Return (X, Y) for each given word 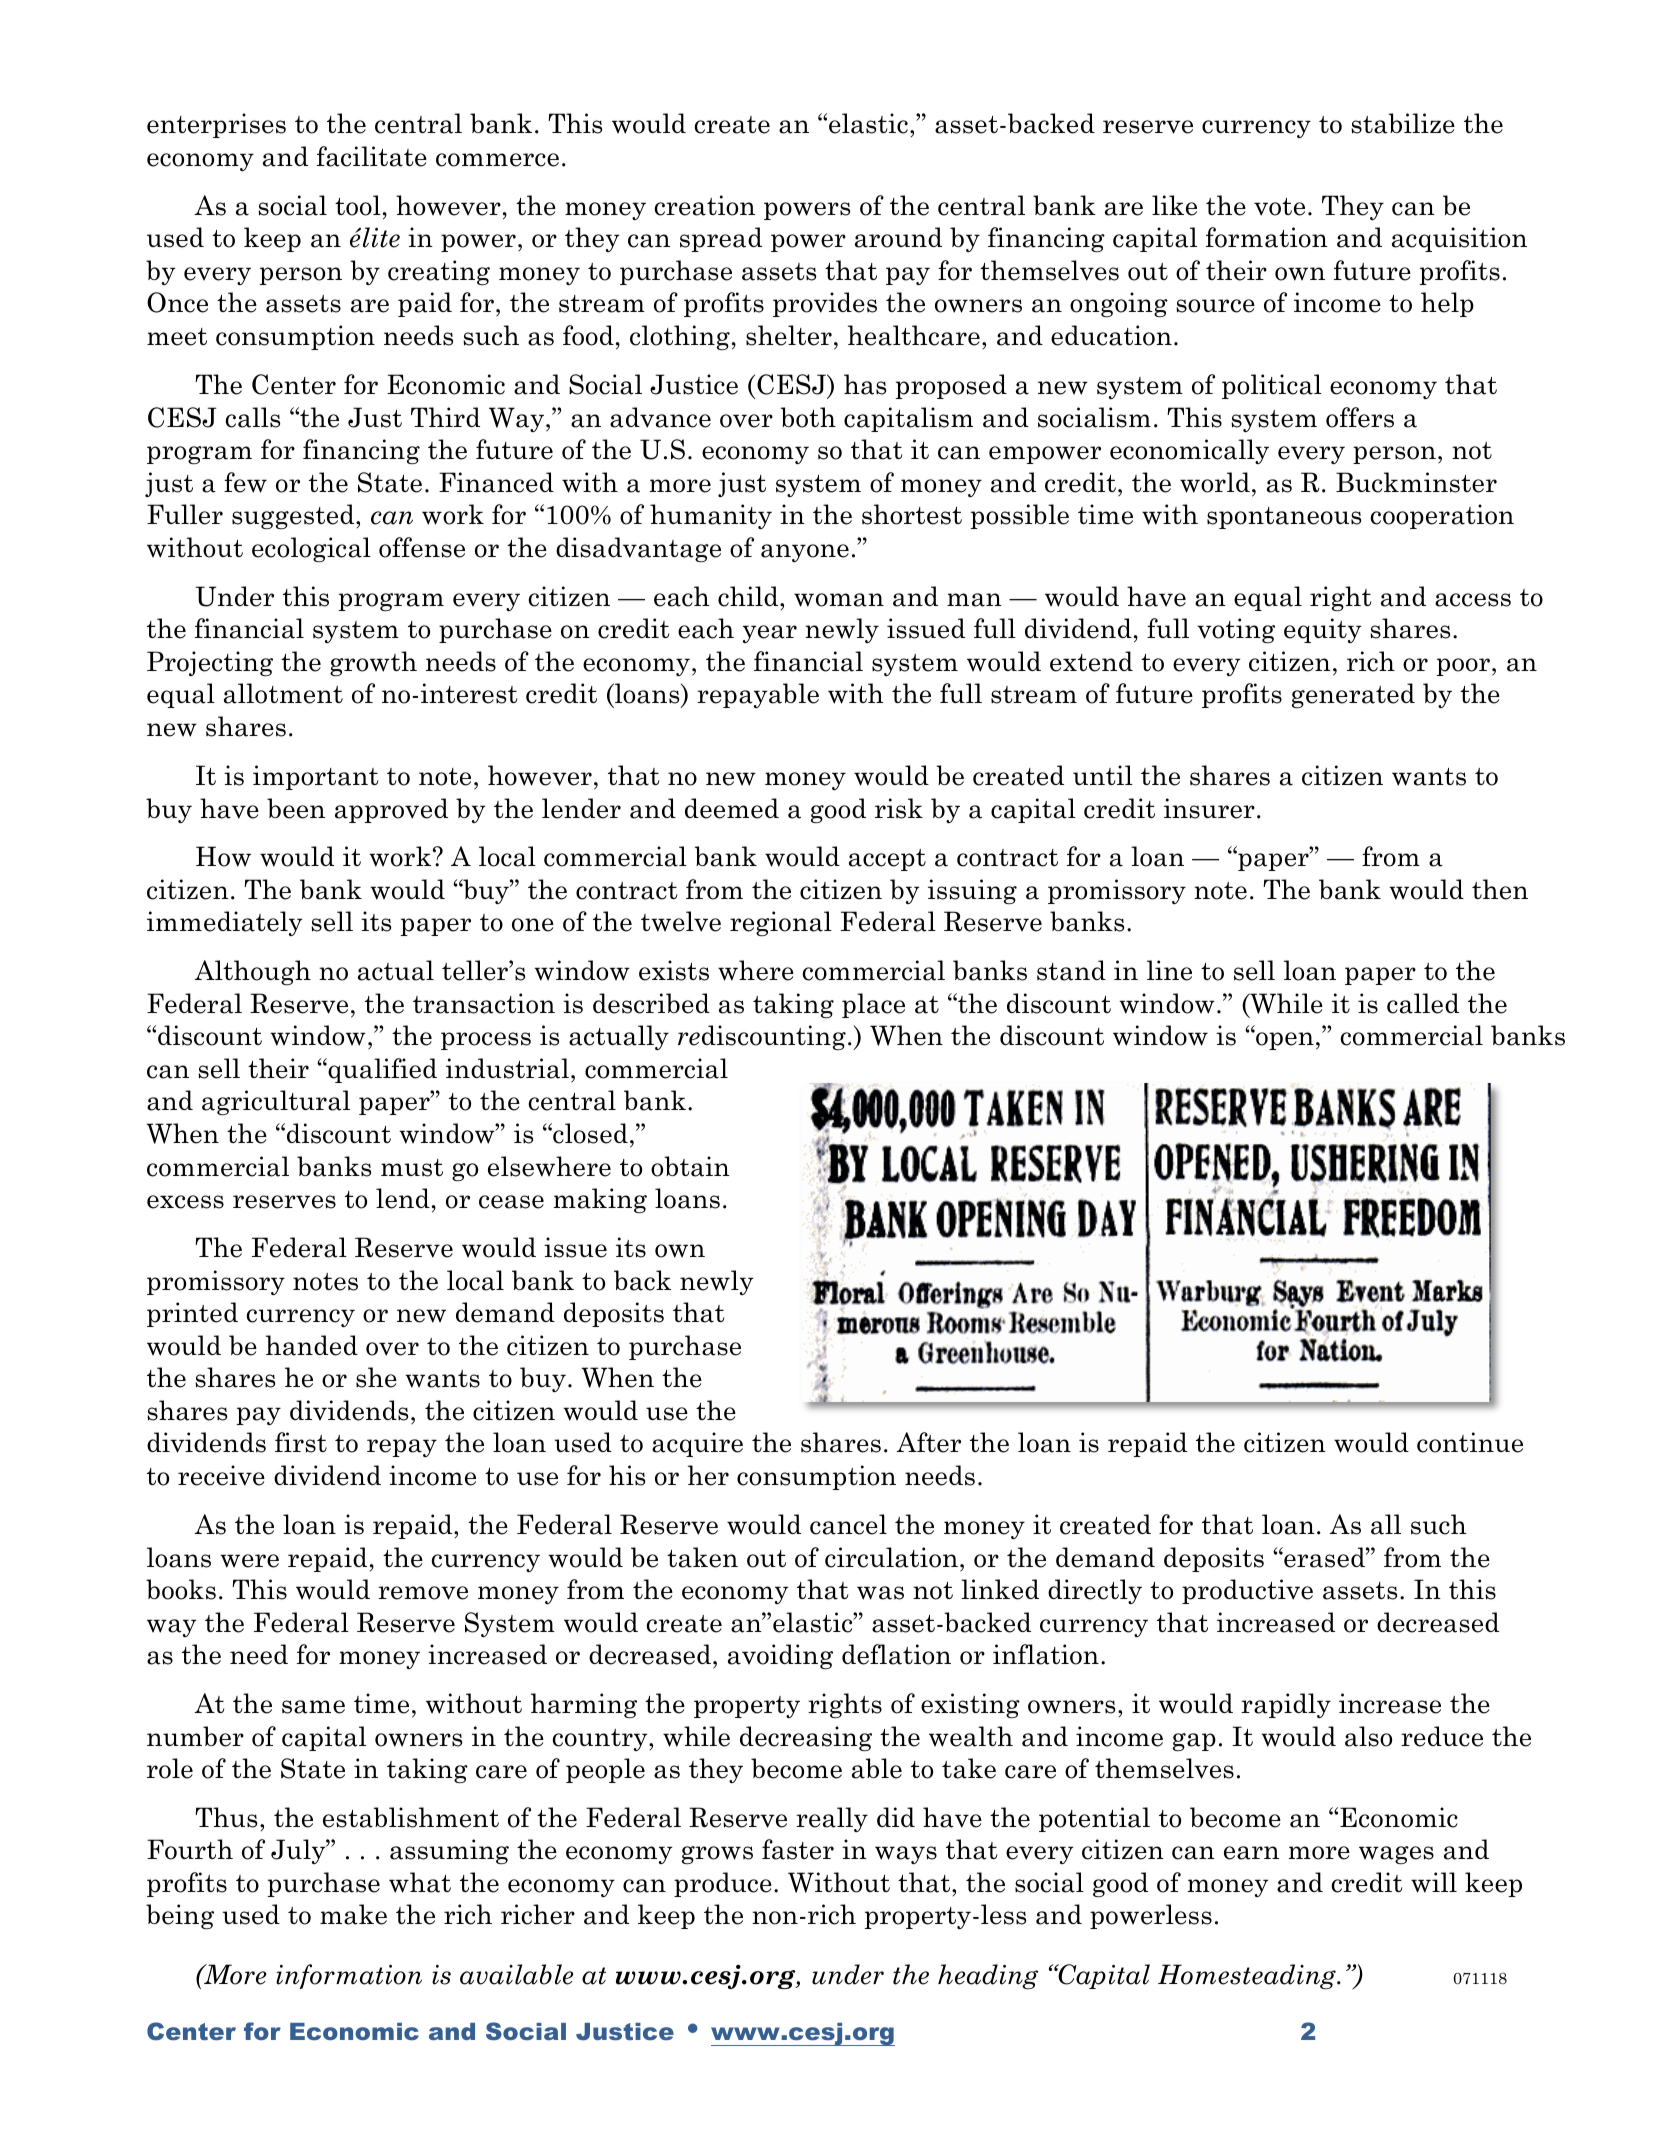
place (873, 1005)
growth (373, 663)
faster (798, 1849)
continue (1470, 1442)
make (353, 1914)
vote (1279, 207)
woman (839, 600)
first (301, 1442)
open (1284, 1040)
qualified (381, 1070)
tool (358, 205)
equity (1323, 630)
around (898, 237)
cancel (848, 1524)
